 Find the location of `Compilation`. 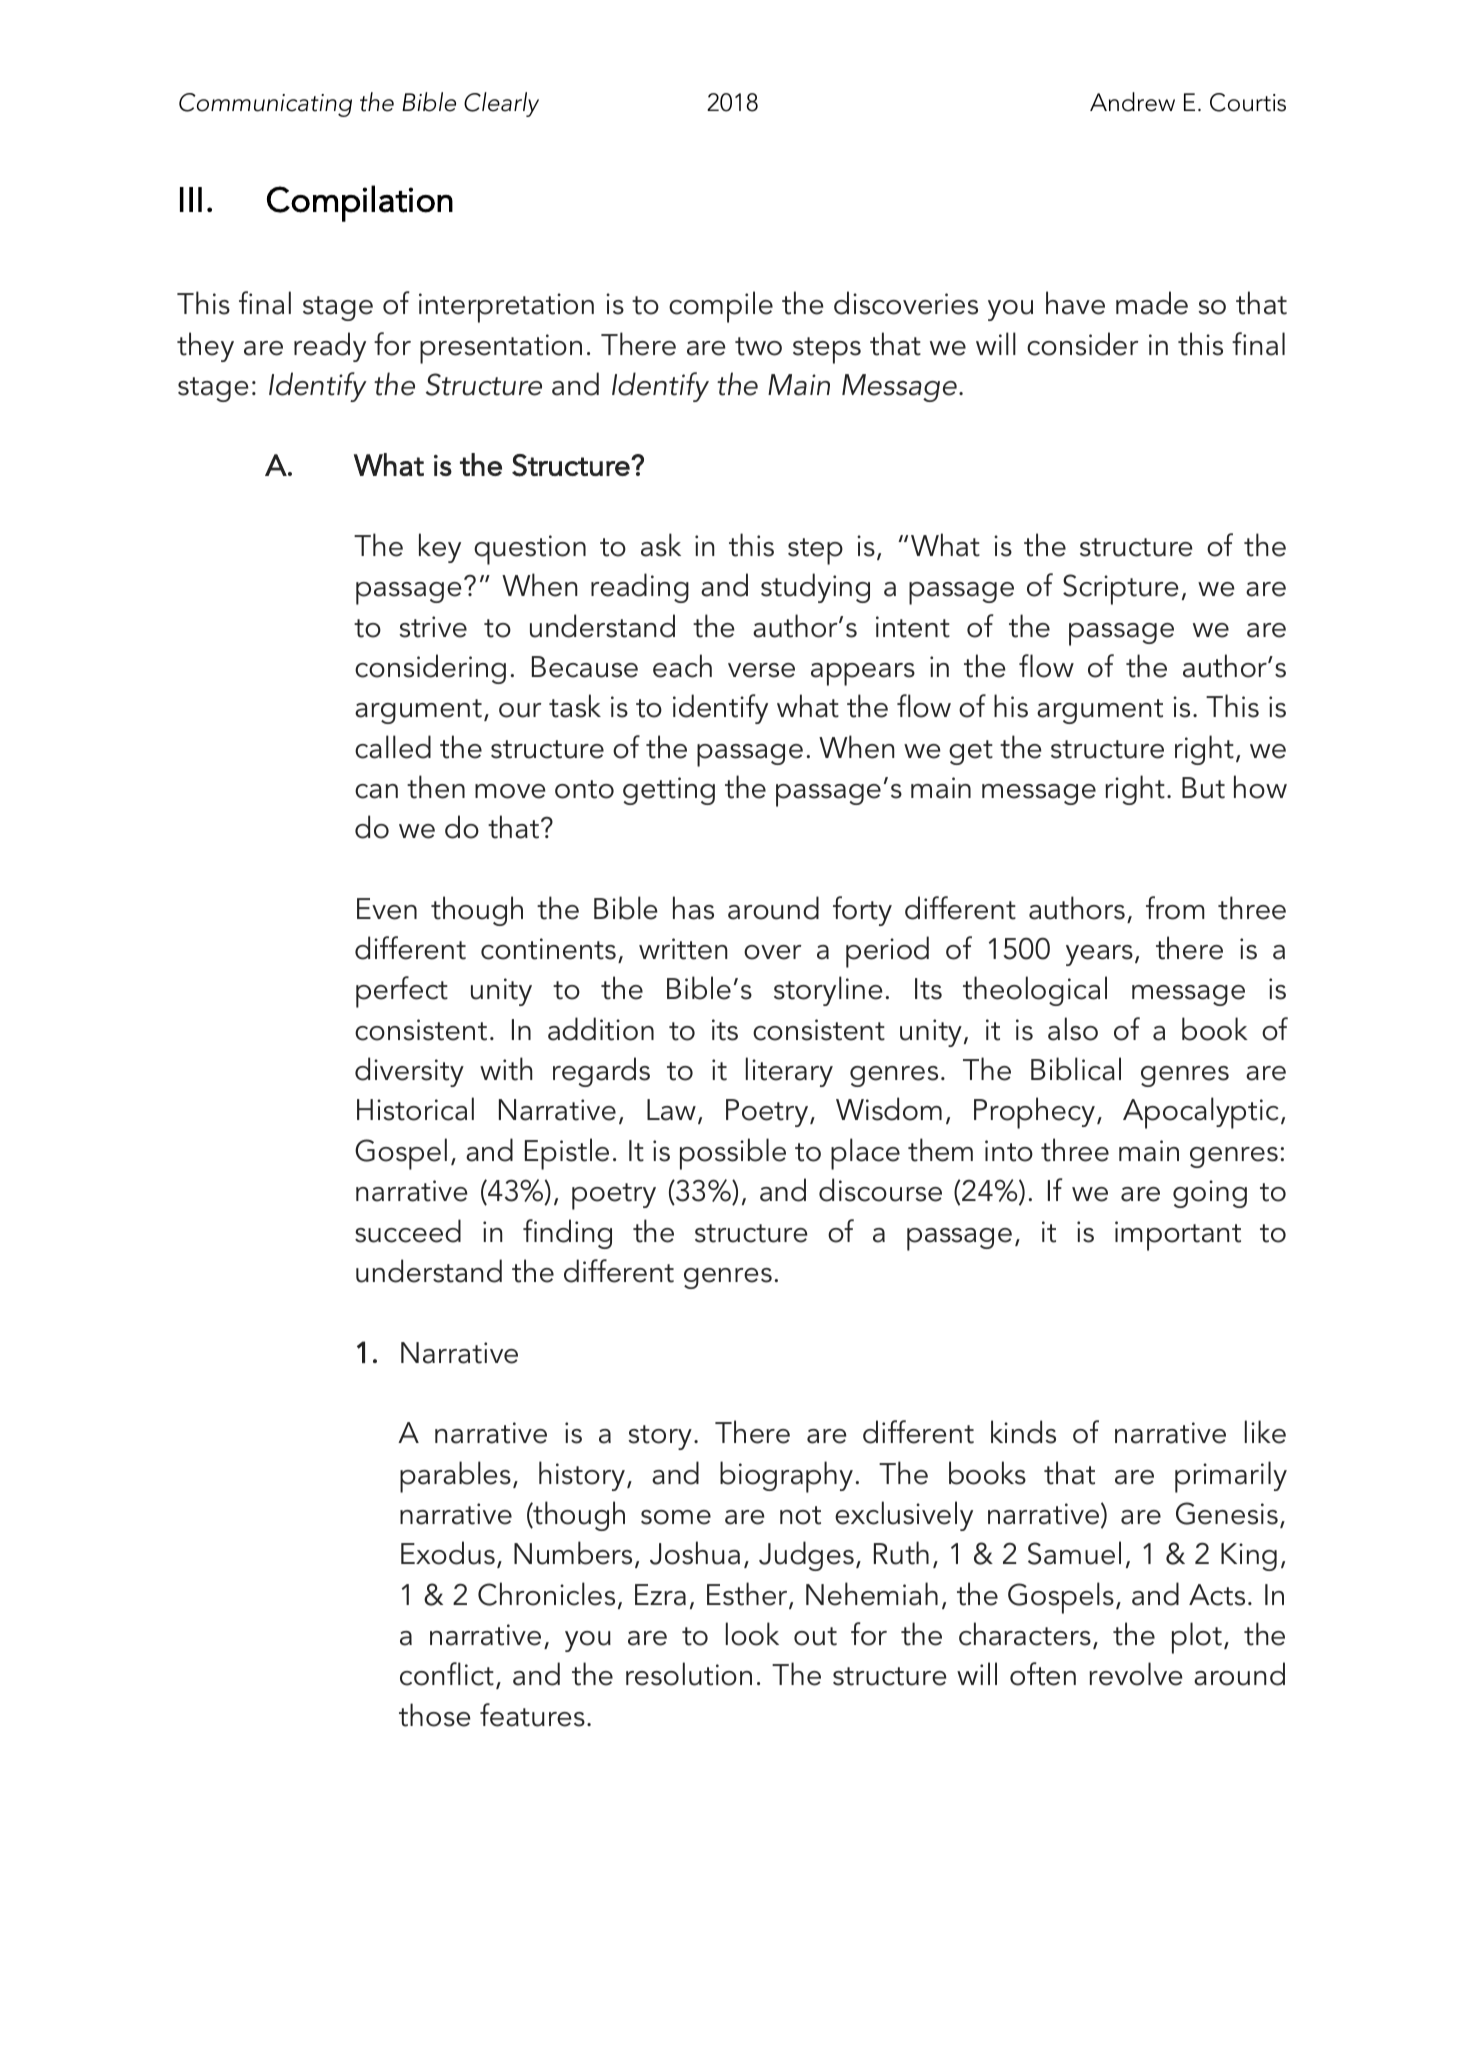

Compilation is located at coordinates (360, 203).
